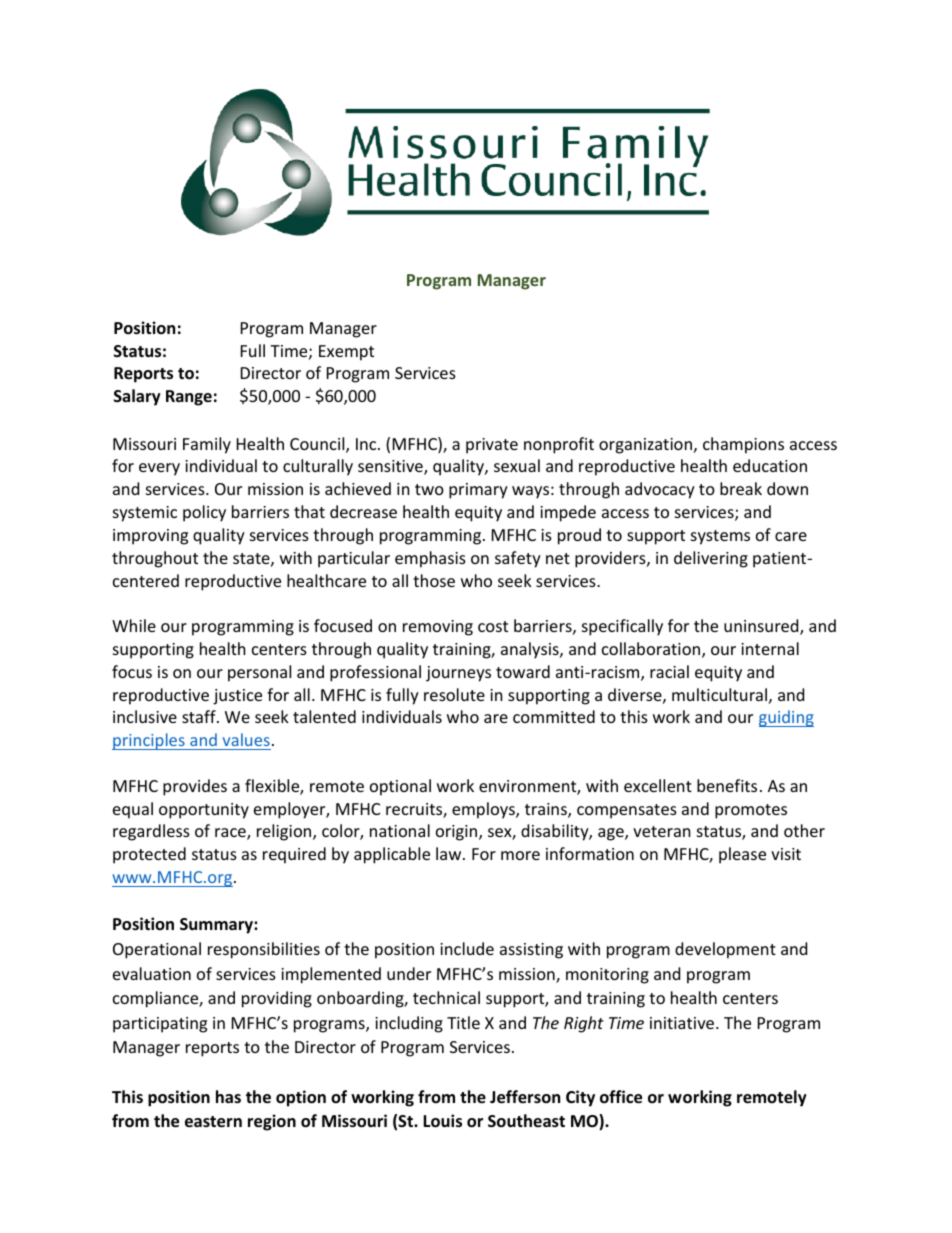 The height and width of the screenshot is (1233, 952). Describe the element at coordinates (725, 950) in the screenshot. I see `development` at that location.
